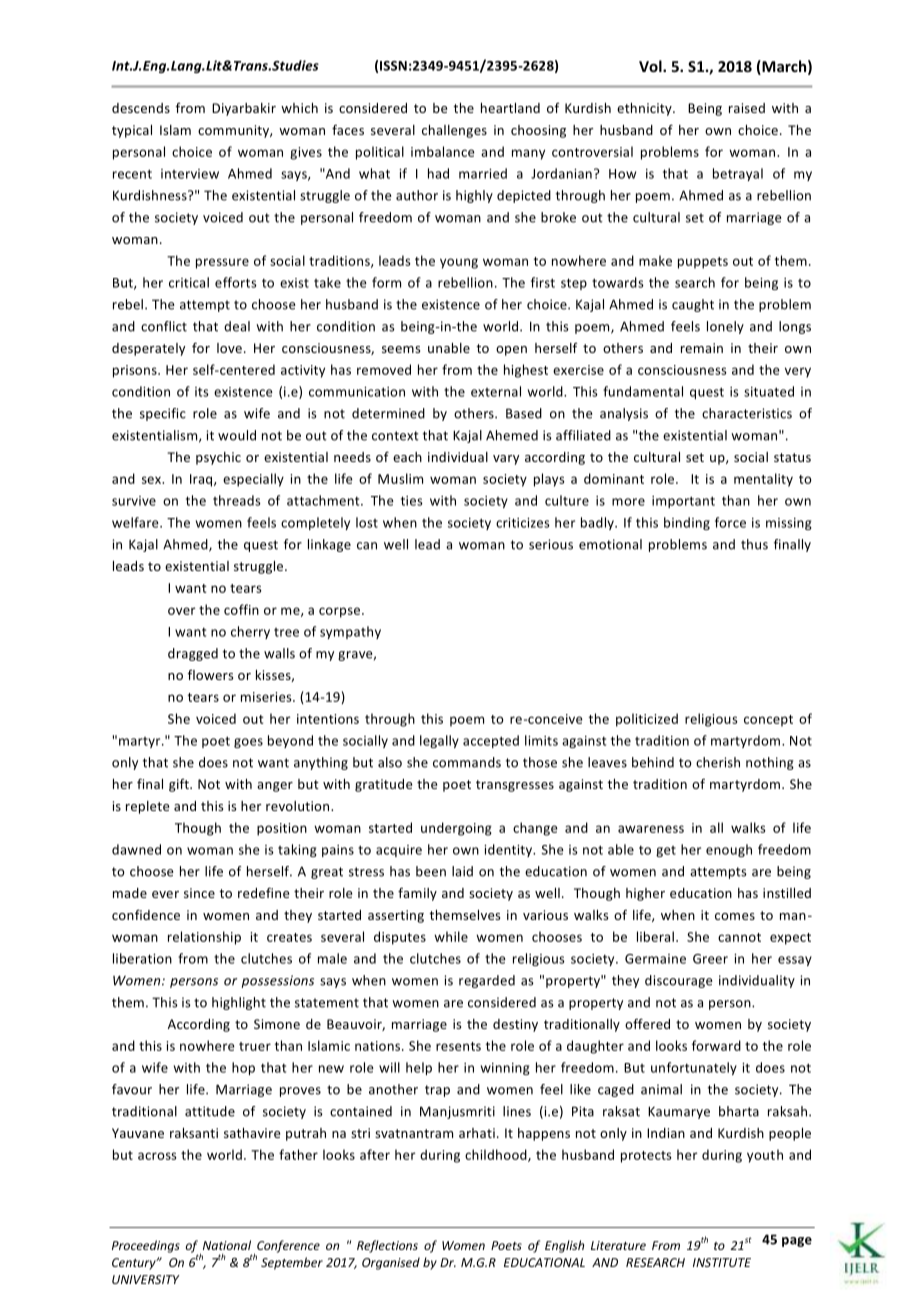 The image size is (924, 1307). What do you see at coordinates (747, 413) in the screenshot?
I see `characteristics` at bounding box center [747, 413].
